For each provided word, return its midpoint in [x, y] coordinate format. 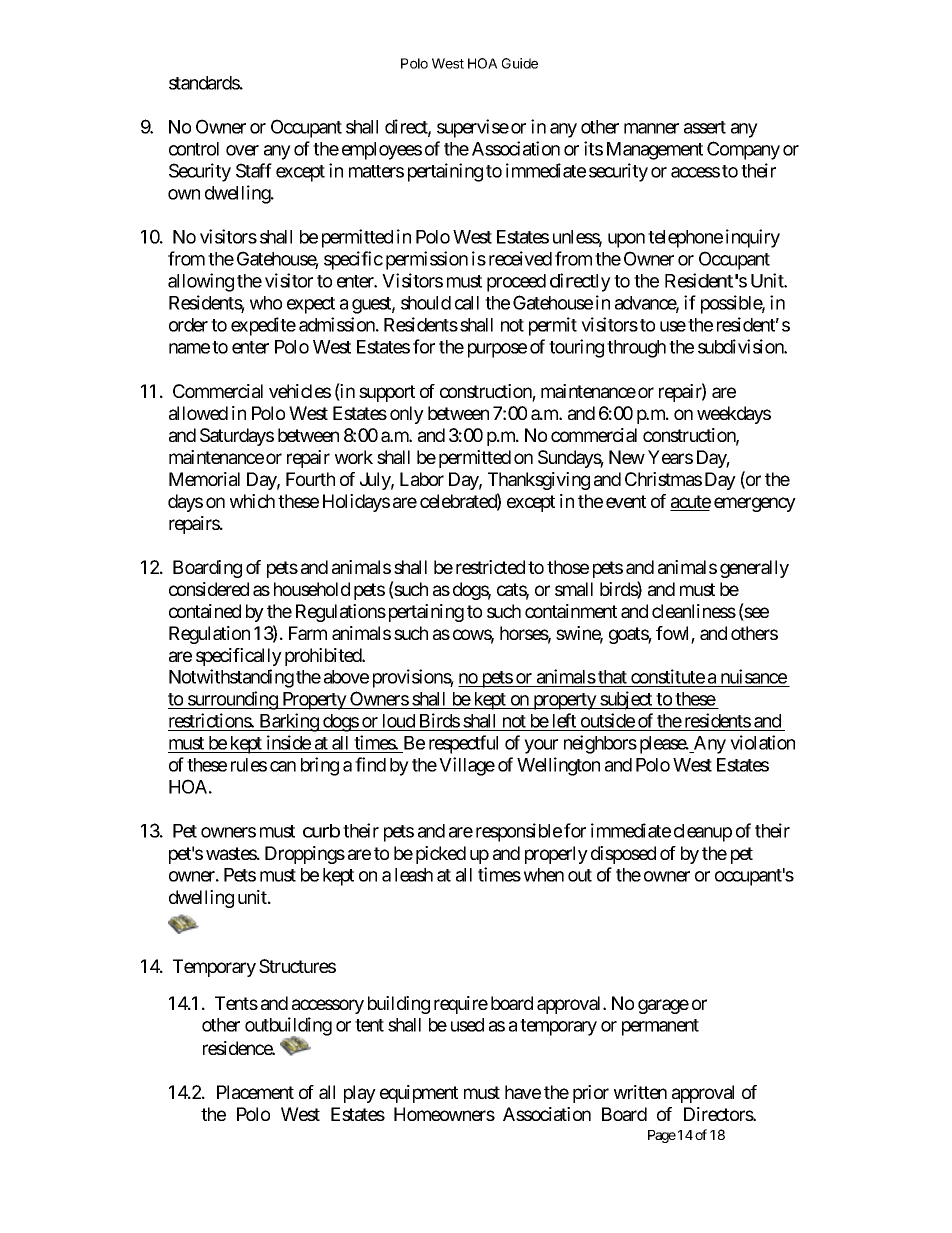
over [242, 150]
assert [705, 127]
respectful [463, 744]
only [407, 415]
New [627, 457]
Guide [520, 63]
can [283, 766]
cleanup [703, 833]
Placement [255, 1092]
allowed [198, 413]
